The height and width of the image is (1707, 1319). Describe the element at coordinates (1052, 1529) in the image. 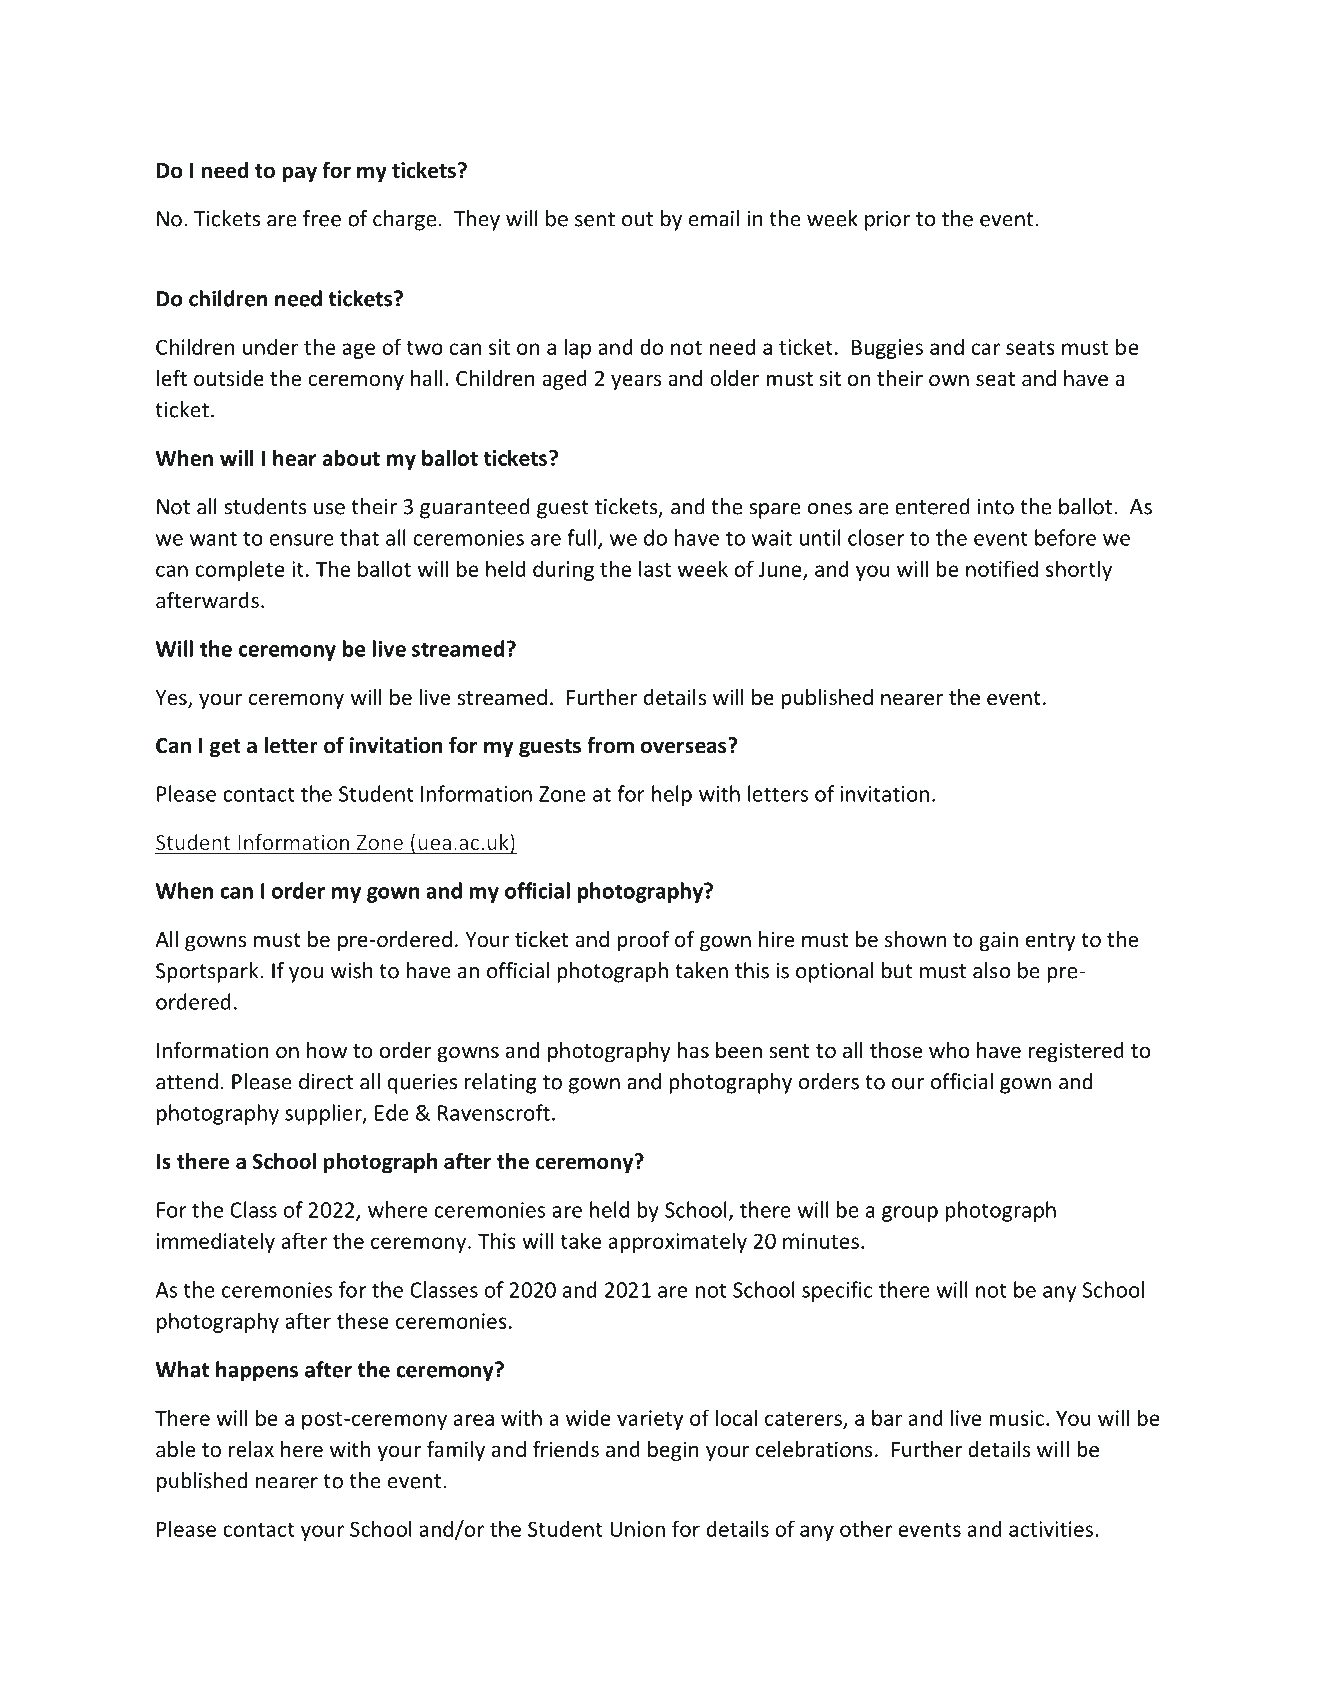

I see `activities` at that location.
